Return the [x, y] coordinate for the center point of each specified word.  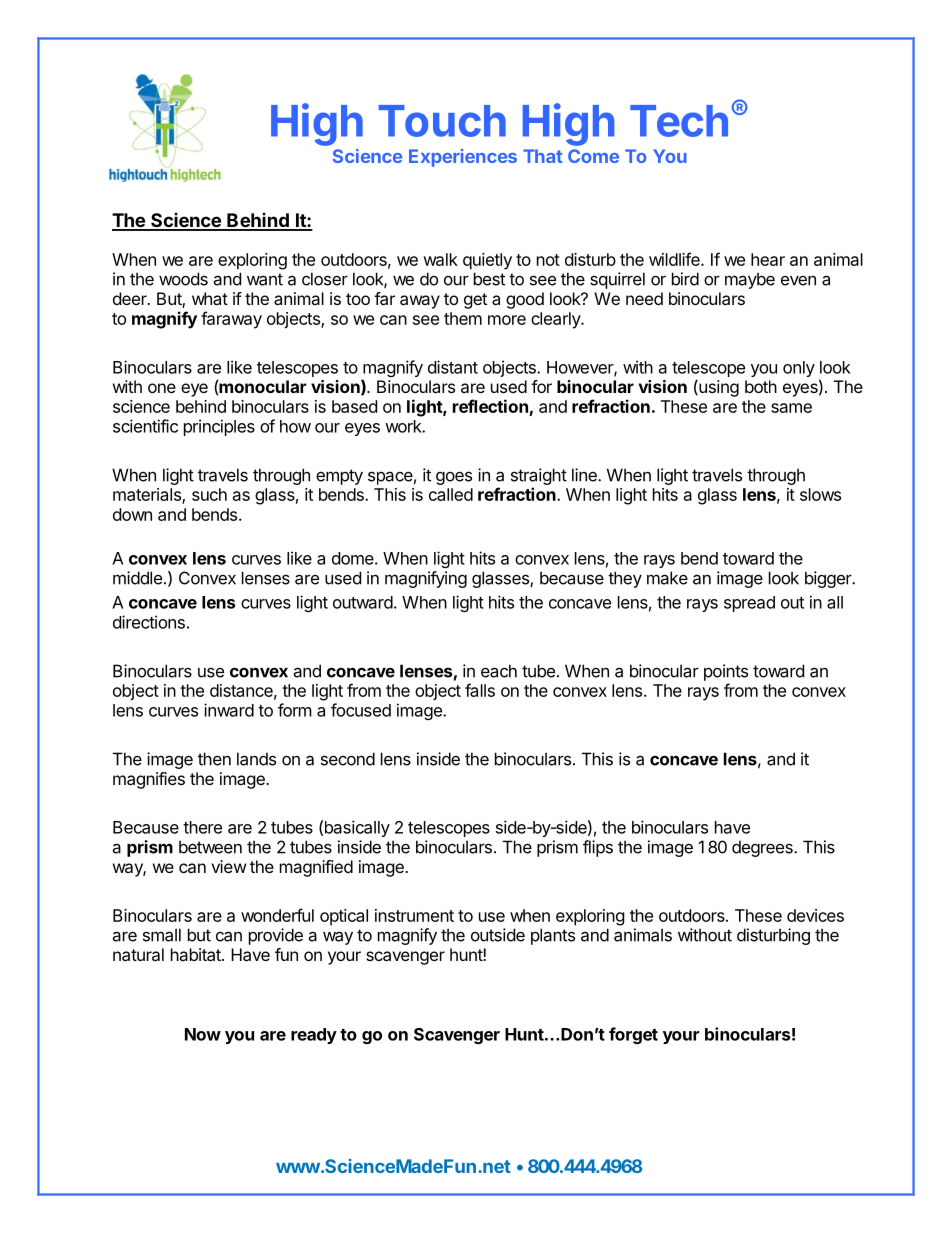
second [348, 759]
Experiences [463, 158]
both [761, 386]
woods [183, 279]
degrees [763, 848]
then [214, 759]
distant [453, 367]
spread [749, 604]
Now [203, 1034]
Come [593, 156]
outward [363, 602]
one [162, 388]
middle [137, 578]
